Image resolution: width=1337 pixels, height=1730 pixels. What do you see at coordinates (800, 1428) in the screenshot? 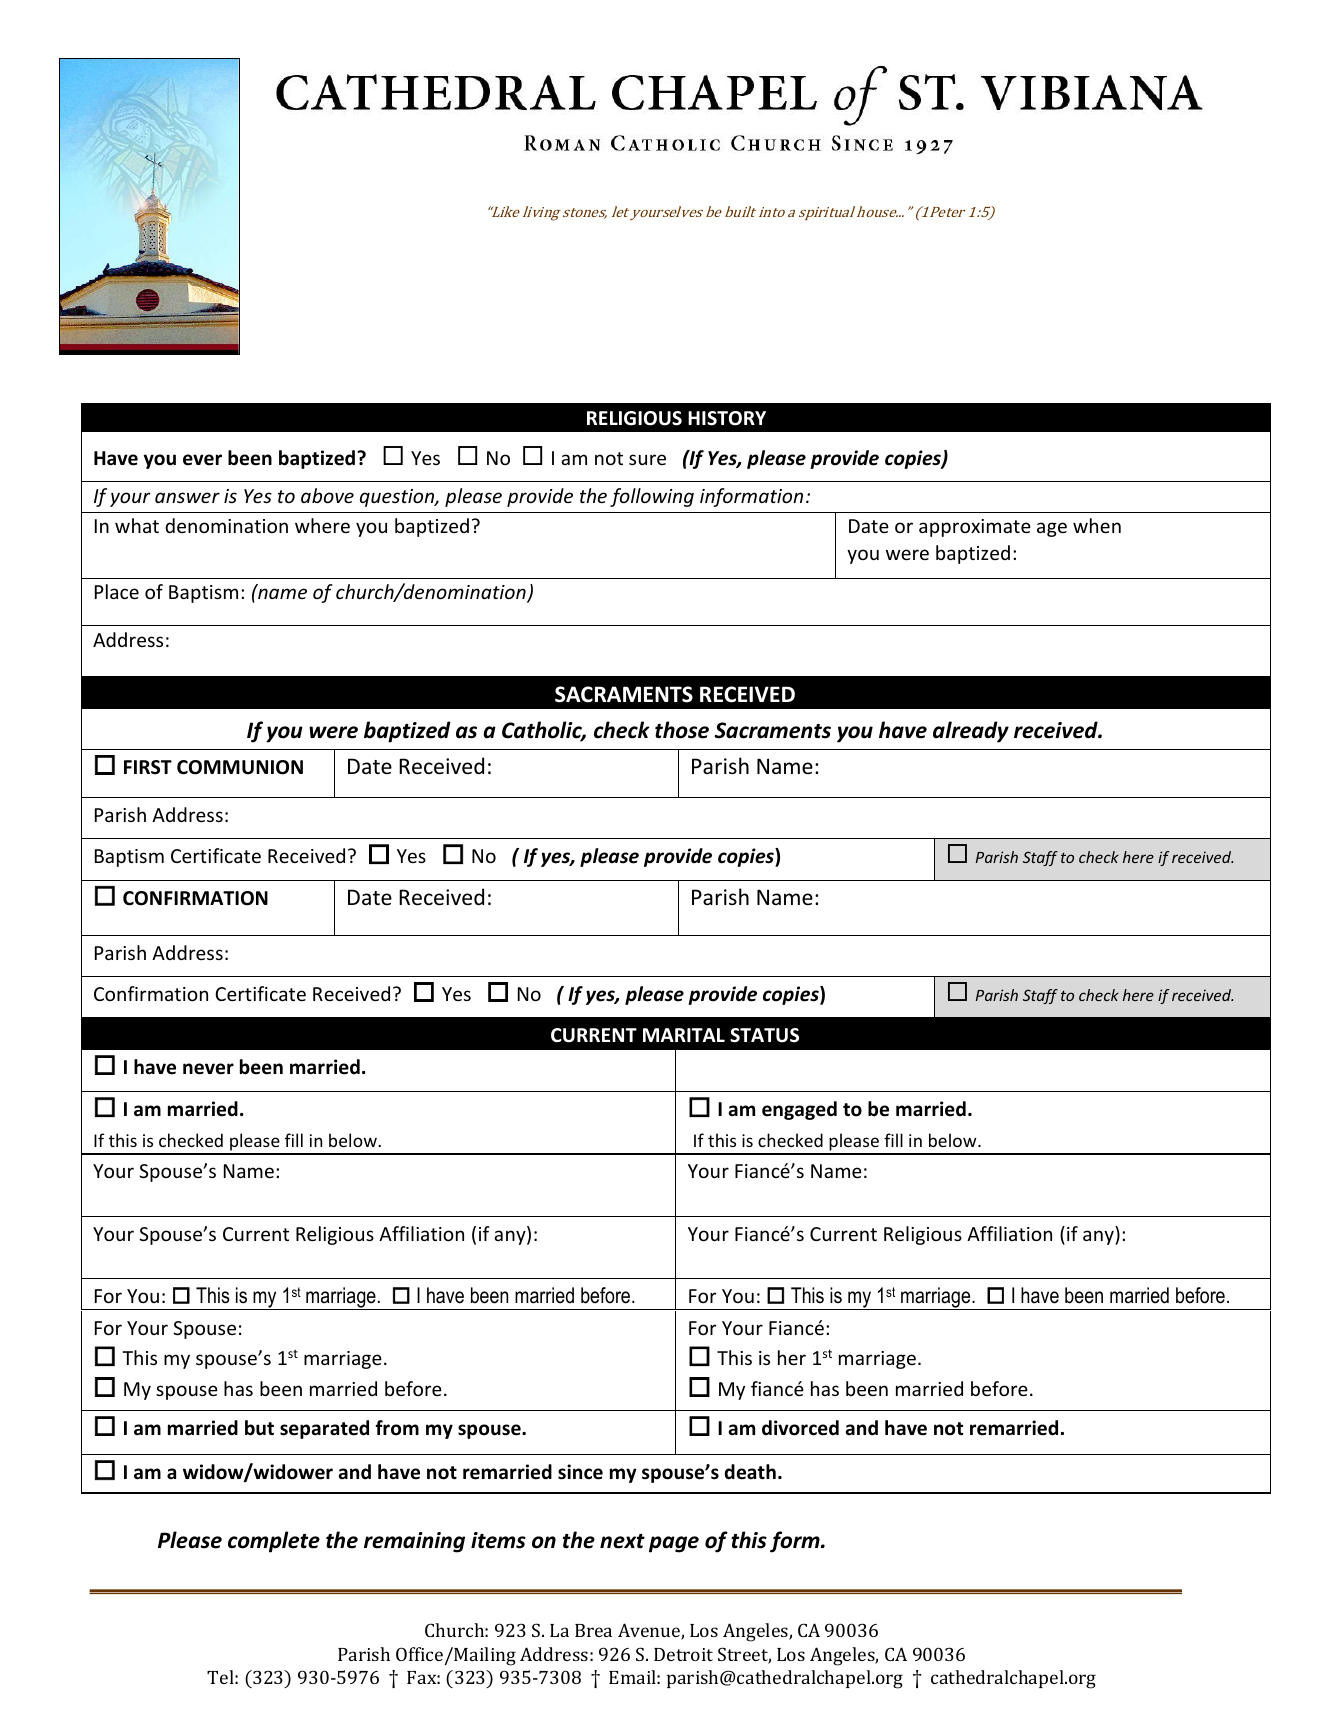
I see `divorced` at bounding box center [800, 1428].
